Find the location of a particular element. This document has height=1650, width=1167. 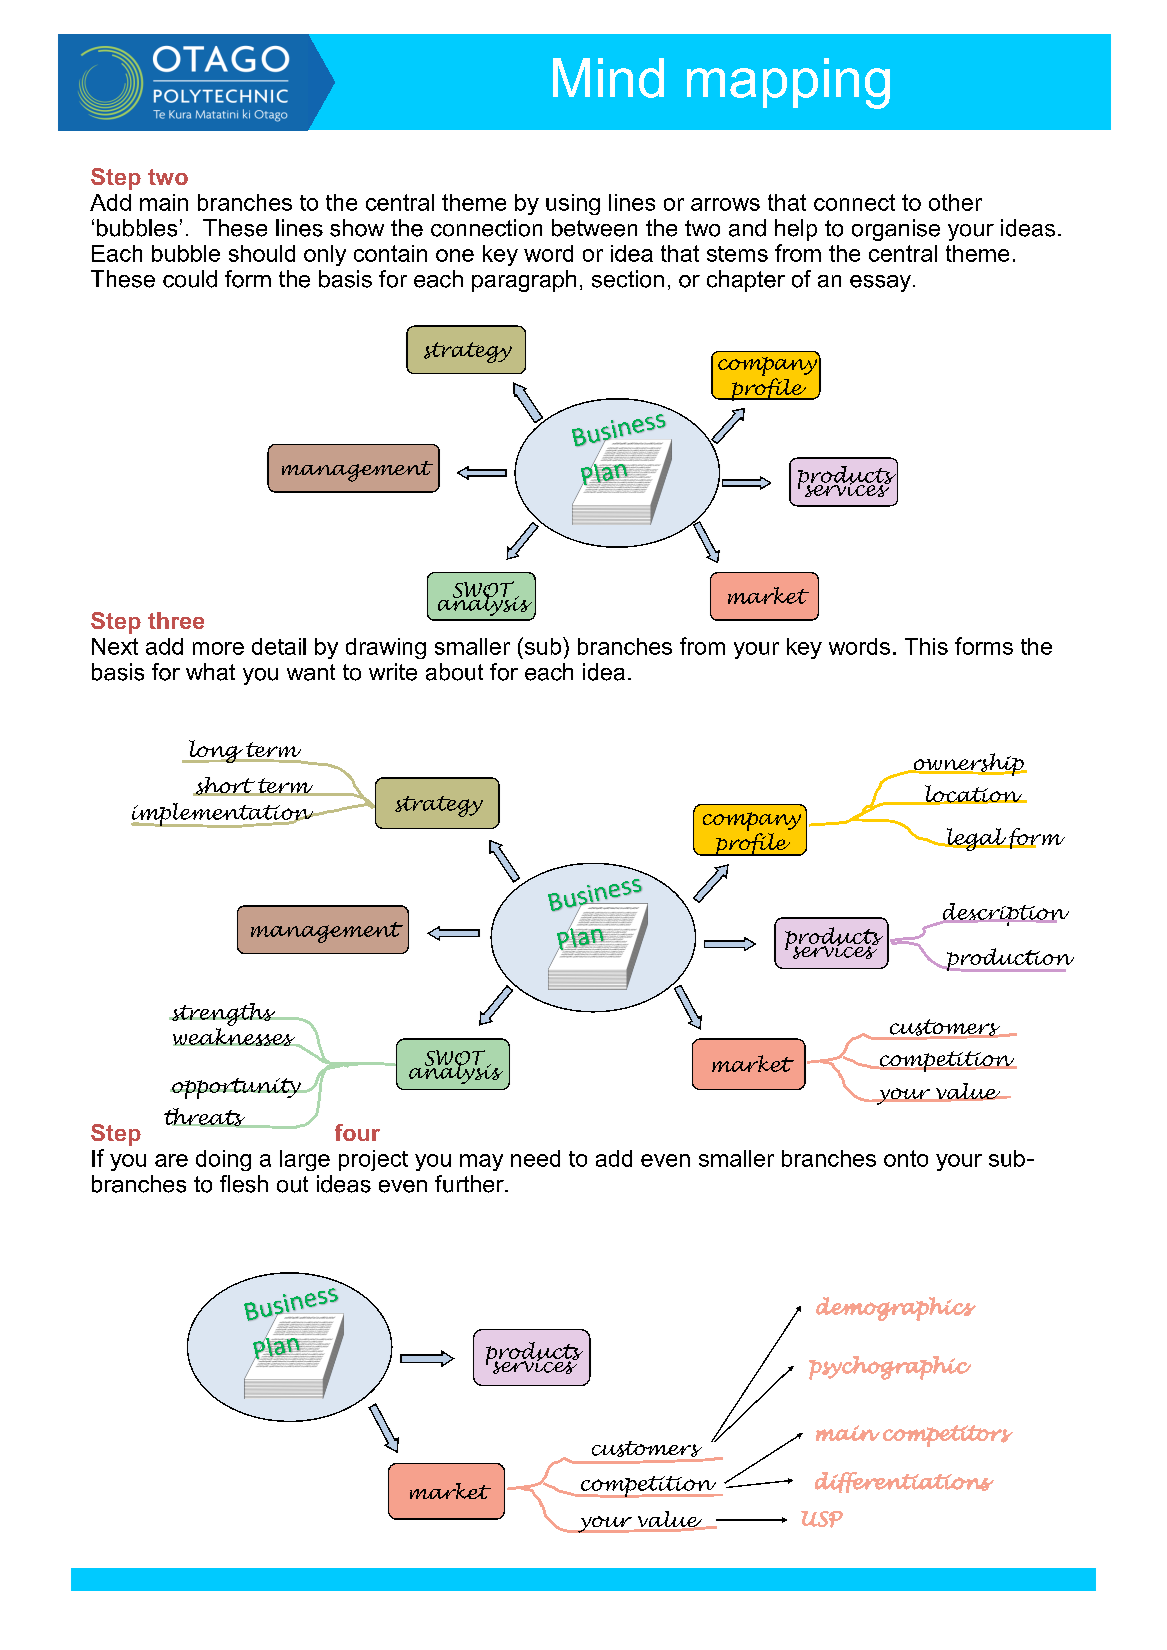

USP is located at coordinates (822, 1519).
